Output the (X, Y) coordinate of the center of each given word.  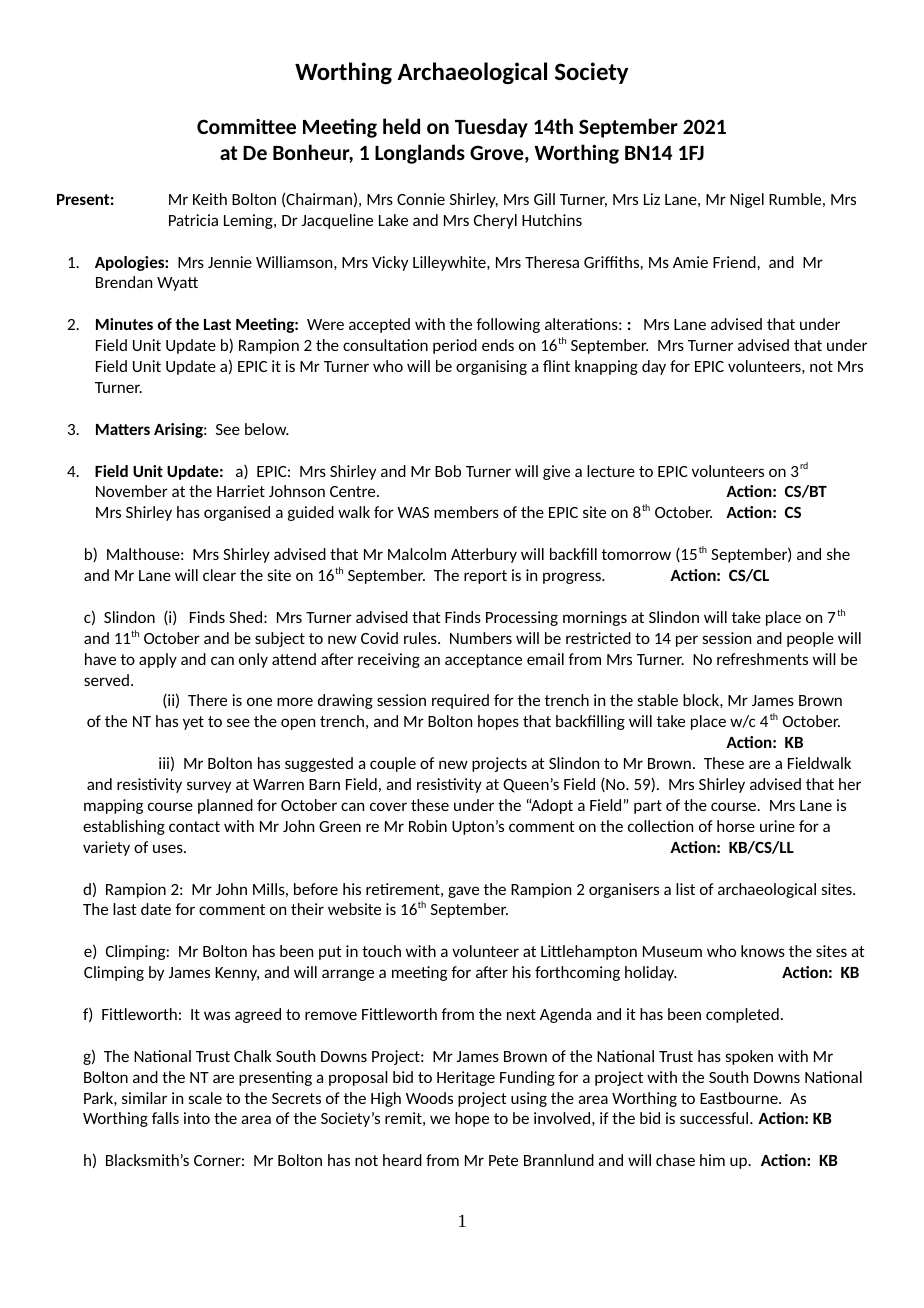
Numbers (481, 638)
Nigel (747, 200)
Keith (210, 199)
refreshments (762, 659)
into (197, 1118)
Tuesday (491, 128)
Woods (429, 1098)
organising (491, 367)
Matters (123, 429)
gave (463, 892)
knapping (606, 367)
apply (158, 660)
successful (715, 1118)
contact (194, 826)
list (685, 889)
